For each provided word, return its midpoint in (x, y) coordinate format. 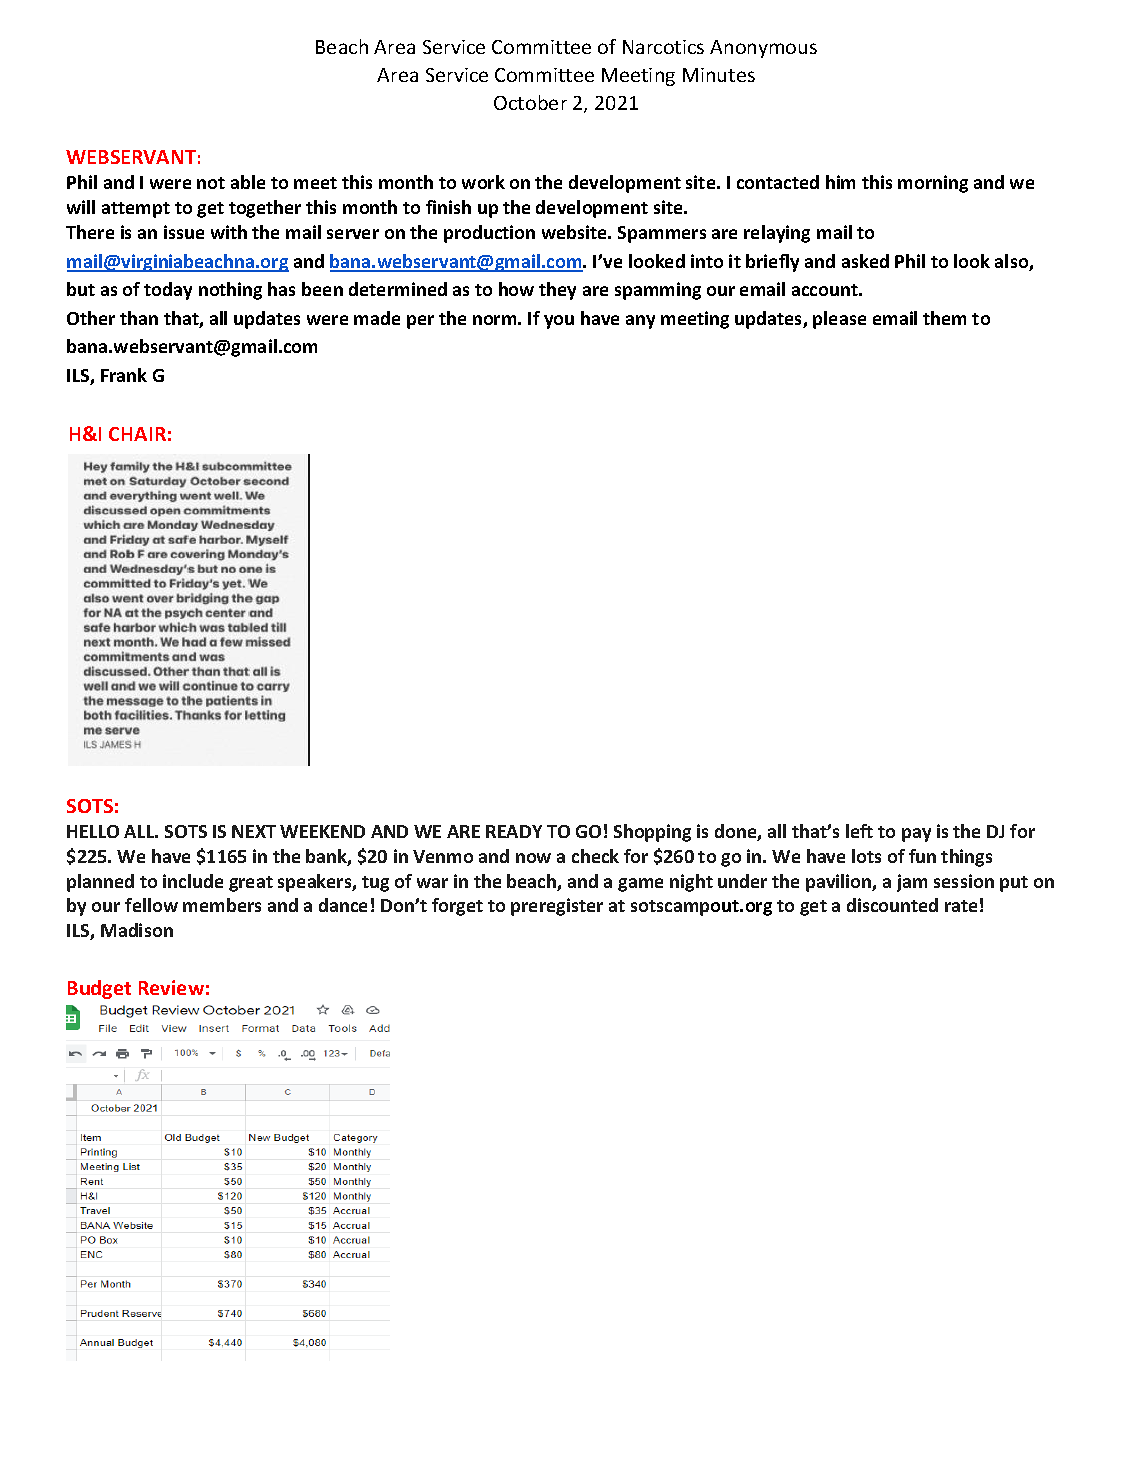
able (248, 182)
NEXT (254, 831)
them (944, 318)
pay (916, 835)
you (559, 322)
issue (184, 232)
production (489, 234)
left (859, 831)
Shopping (652, 833)
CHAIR (137, 434)
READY (514, 831)
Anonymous (763, 49)
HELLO (93, 831)
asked (865, 261)
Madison (137, 930)
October (530, 102)
